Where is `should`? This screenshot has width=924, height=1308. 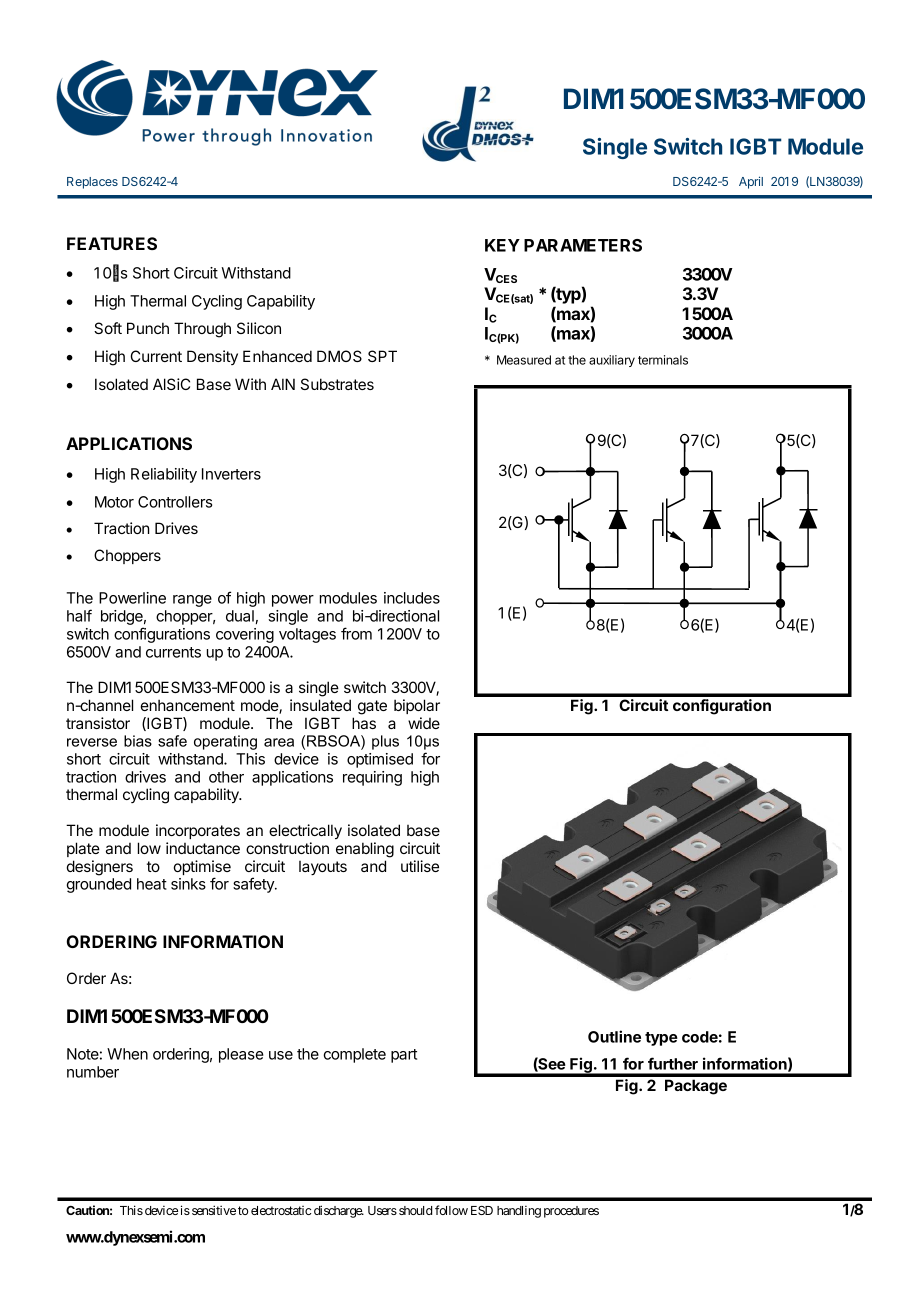 should is located at coordinates (415, 1210).
